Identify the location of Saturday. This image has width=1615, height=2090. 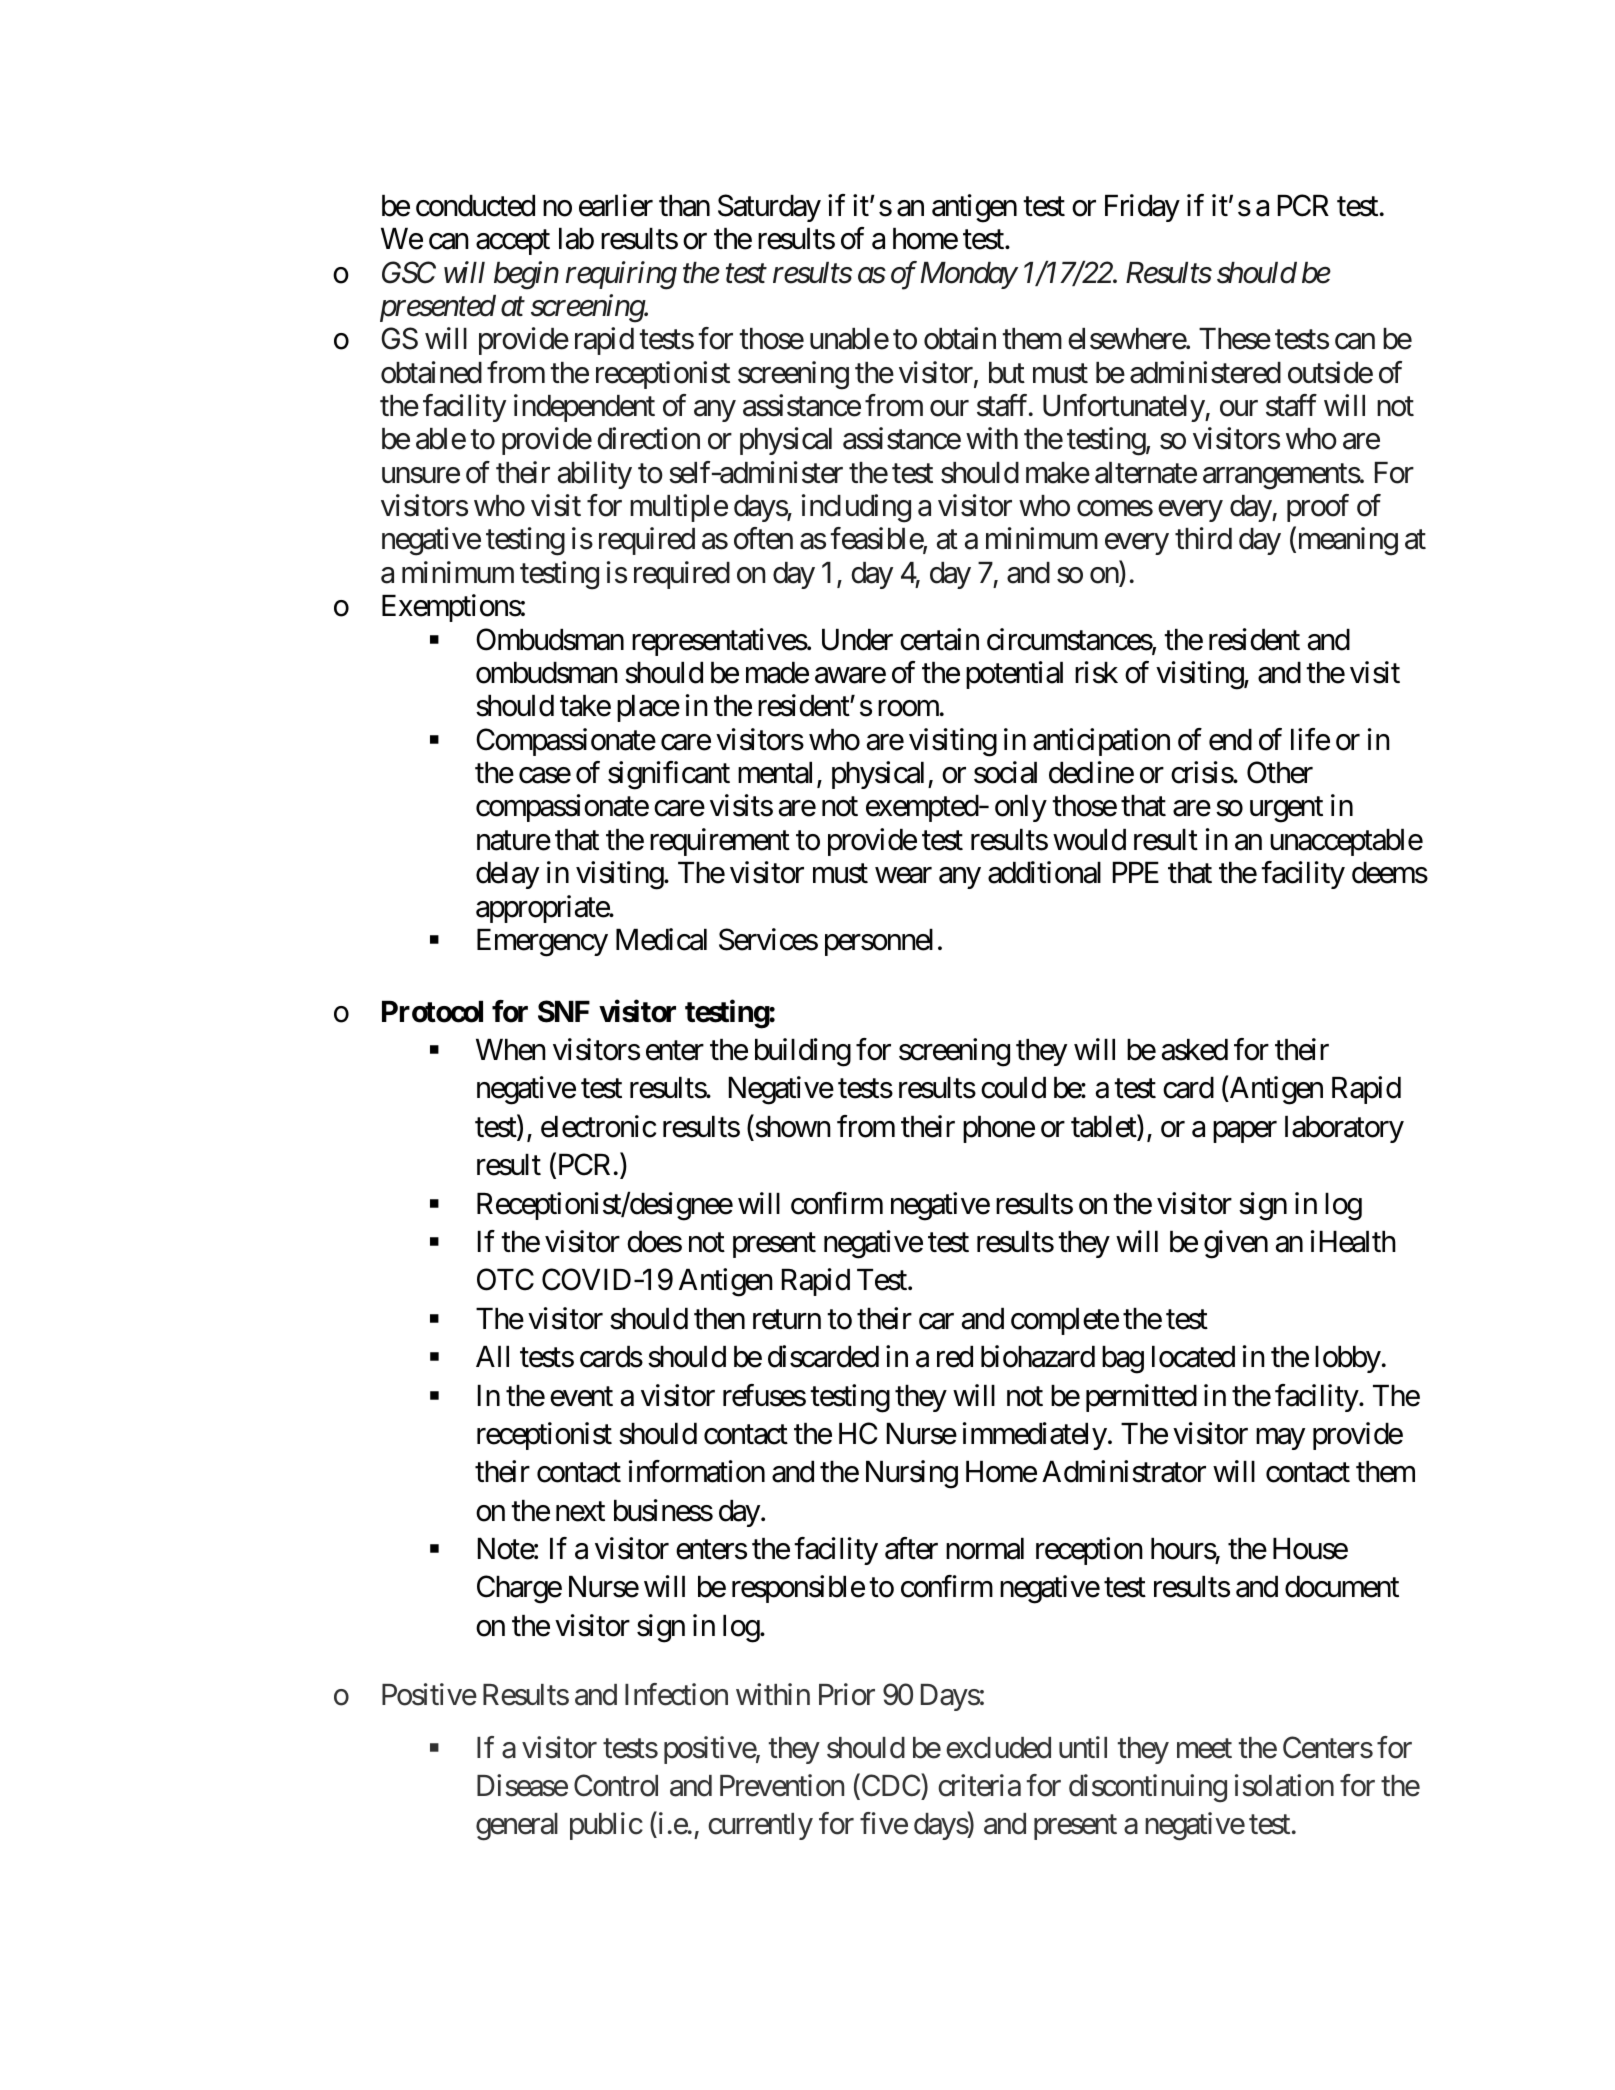
(769, 208).
